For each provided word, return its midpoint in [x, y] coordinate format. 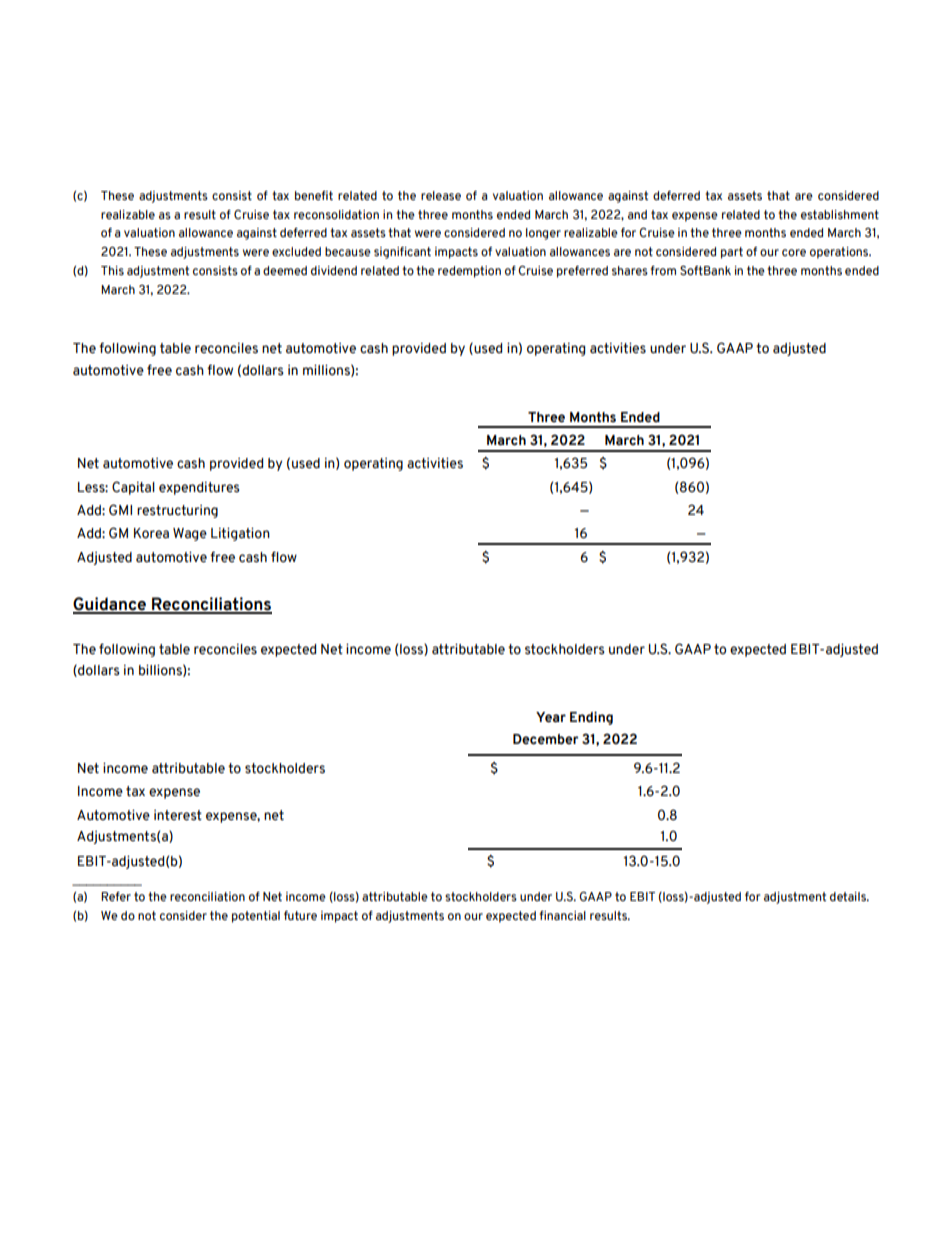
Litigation [240, 534]
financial [563, 915]
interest [178, 815]
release [441, 196]
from [663, 270]
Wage [190, 534]
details [849, 897]
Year [551, 717]
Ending [591, 718]
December [546, 739]
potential [256, 917]
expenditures [199, 488]
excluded [296, 252]
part [732, 253]
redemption [469, 272]
